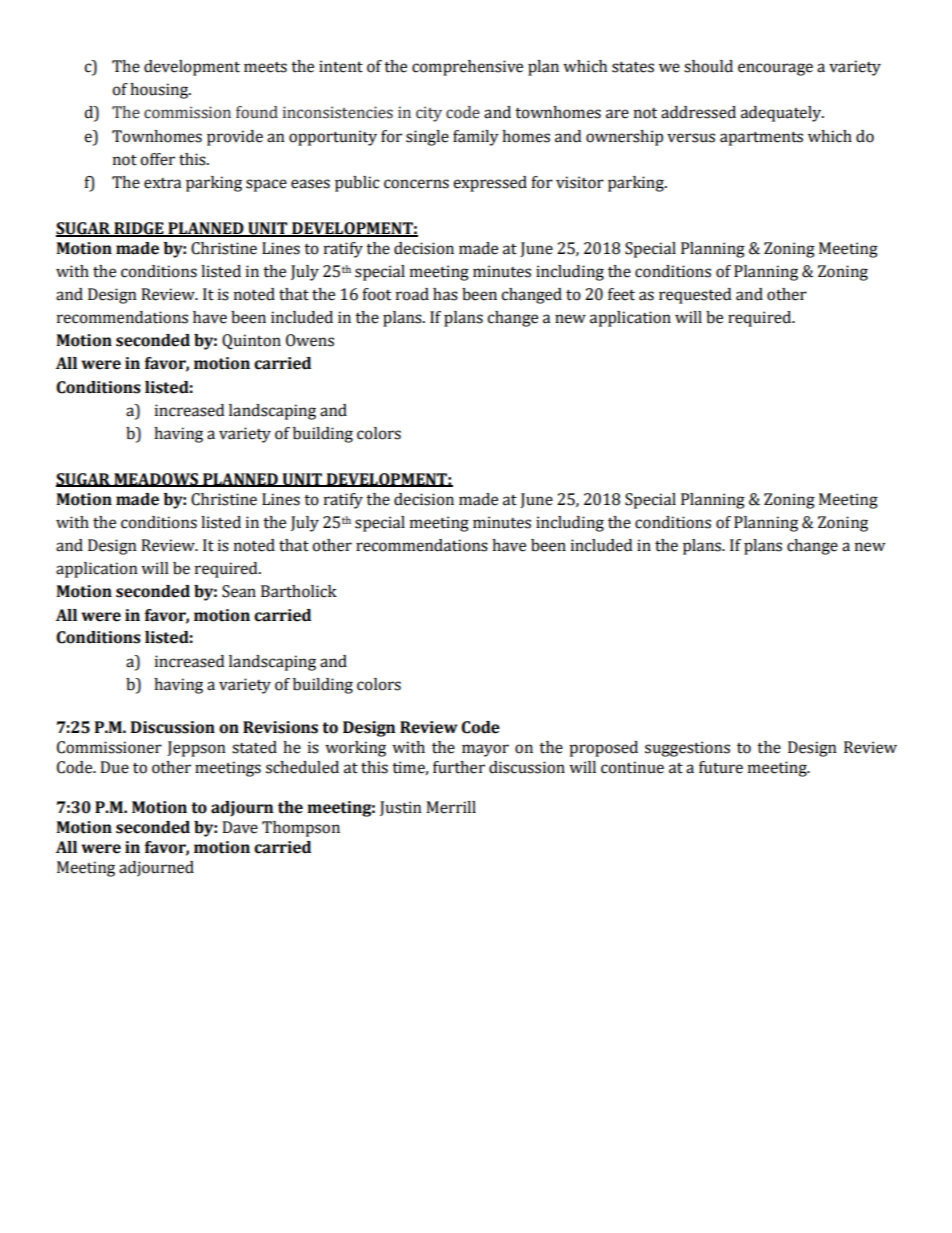 The width and height of the document is (952, 1233). I want to click on Quinton, so click(251, 342).
